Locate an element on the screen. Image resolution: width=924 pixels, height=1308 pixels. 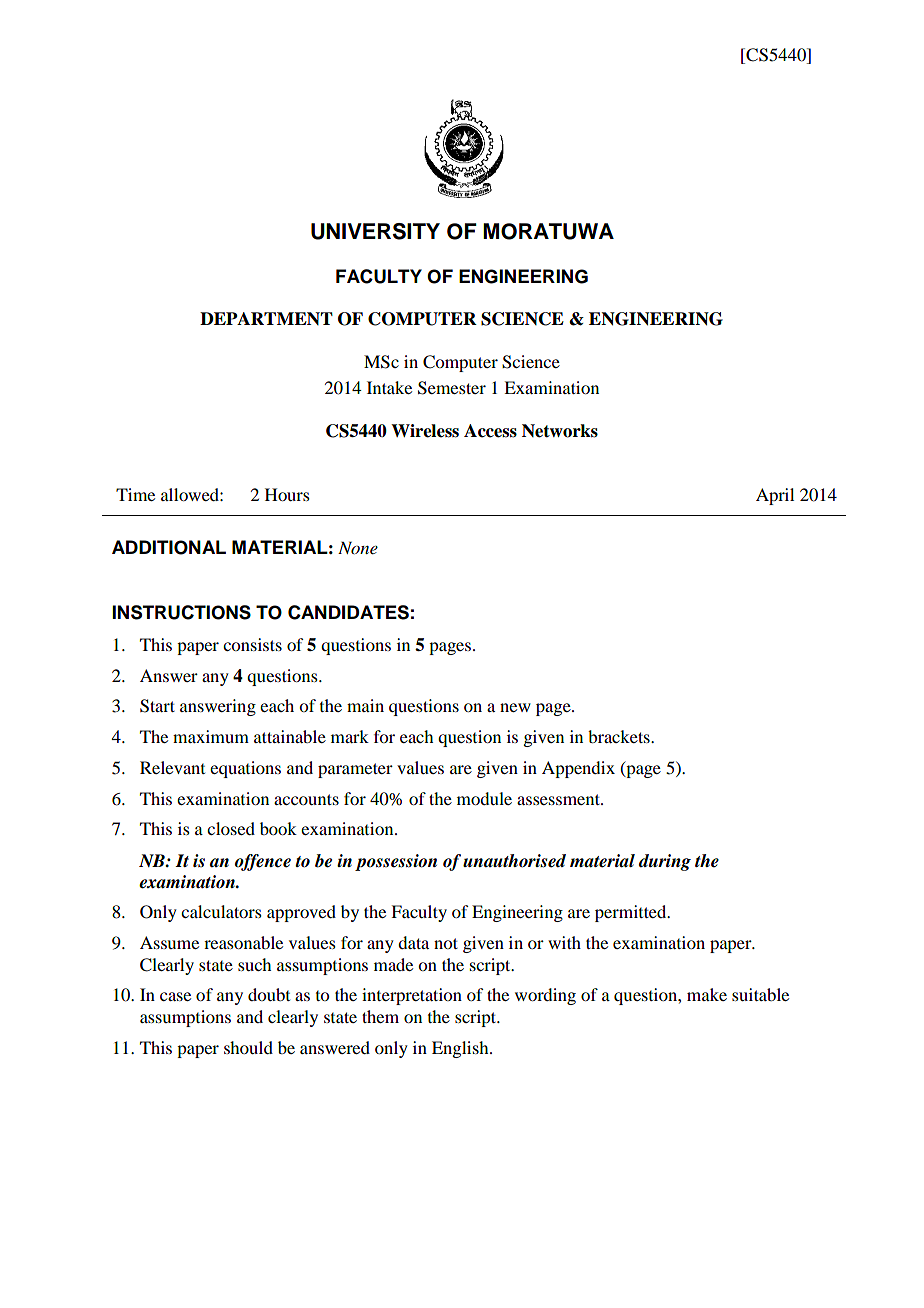
should is located at coordinates (248, 1047).
